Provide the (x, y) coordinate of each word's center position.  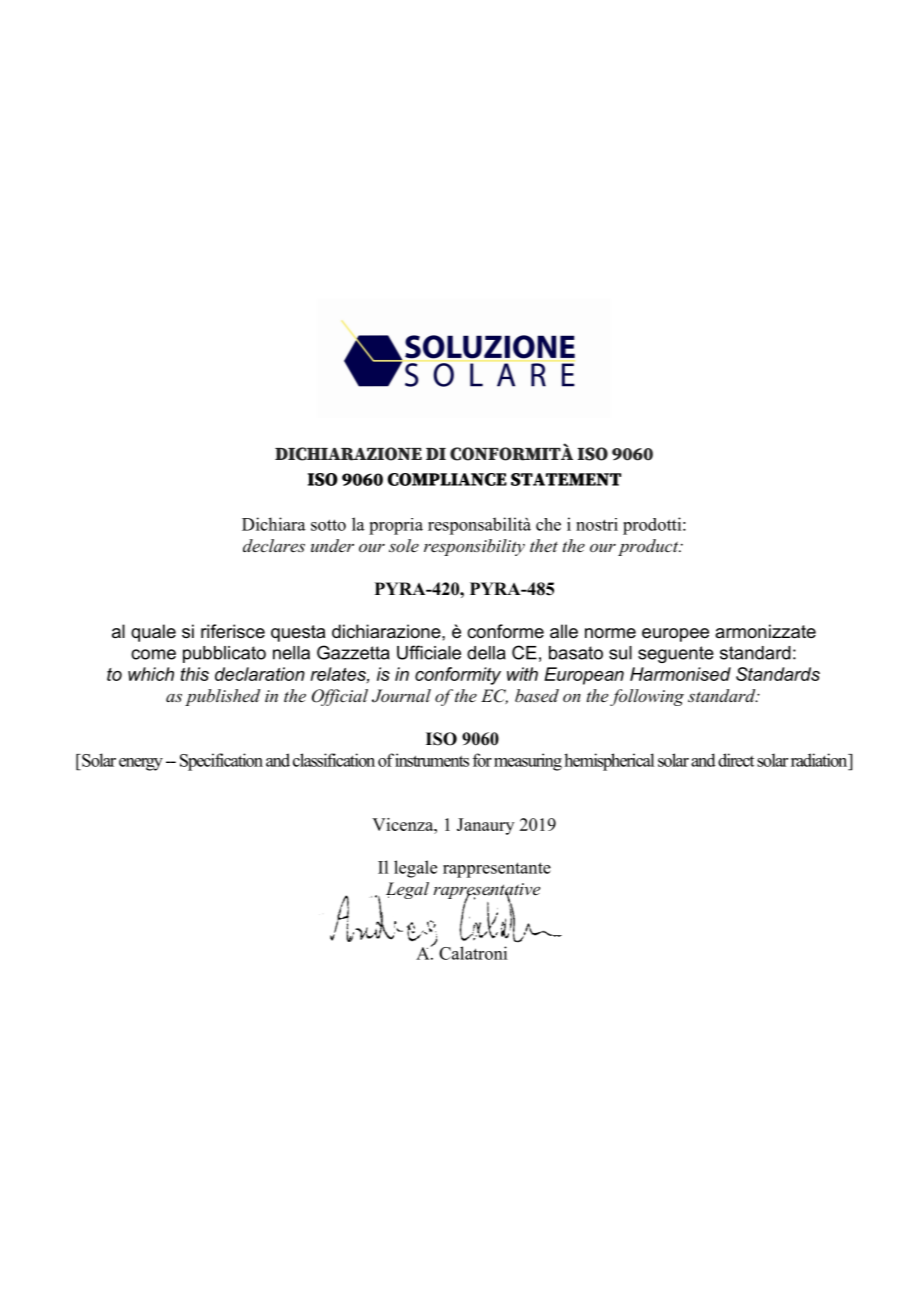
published (222, 697)
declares (274, 545)
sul (620, 653)
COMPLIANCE (447, 479)
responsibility (474, 547)
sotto (328, 525)
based (537, 695)
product (649, 547)
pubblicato (224, 654)
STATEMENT (566, 479)
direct (736, 760)
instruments (432, 760)
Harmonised (680, 674)
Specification (221, 762)
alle (564, 631)
